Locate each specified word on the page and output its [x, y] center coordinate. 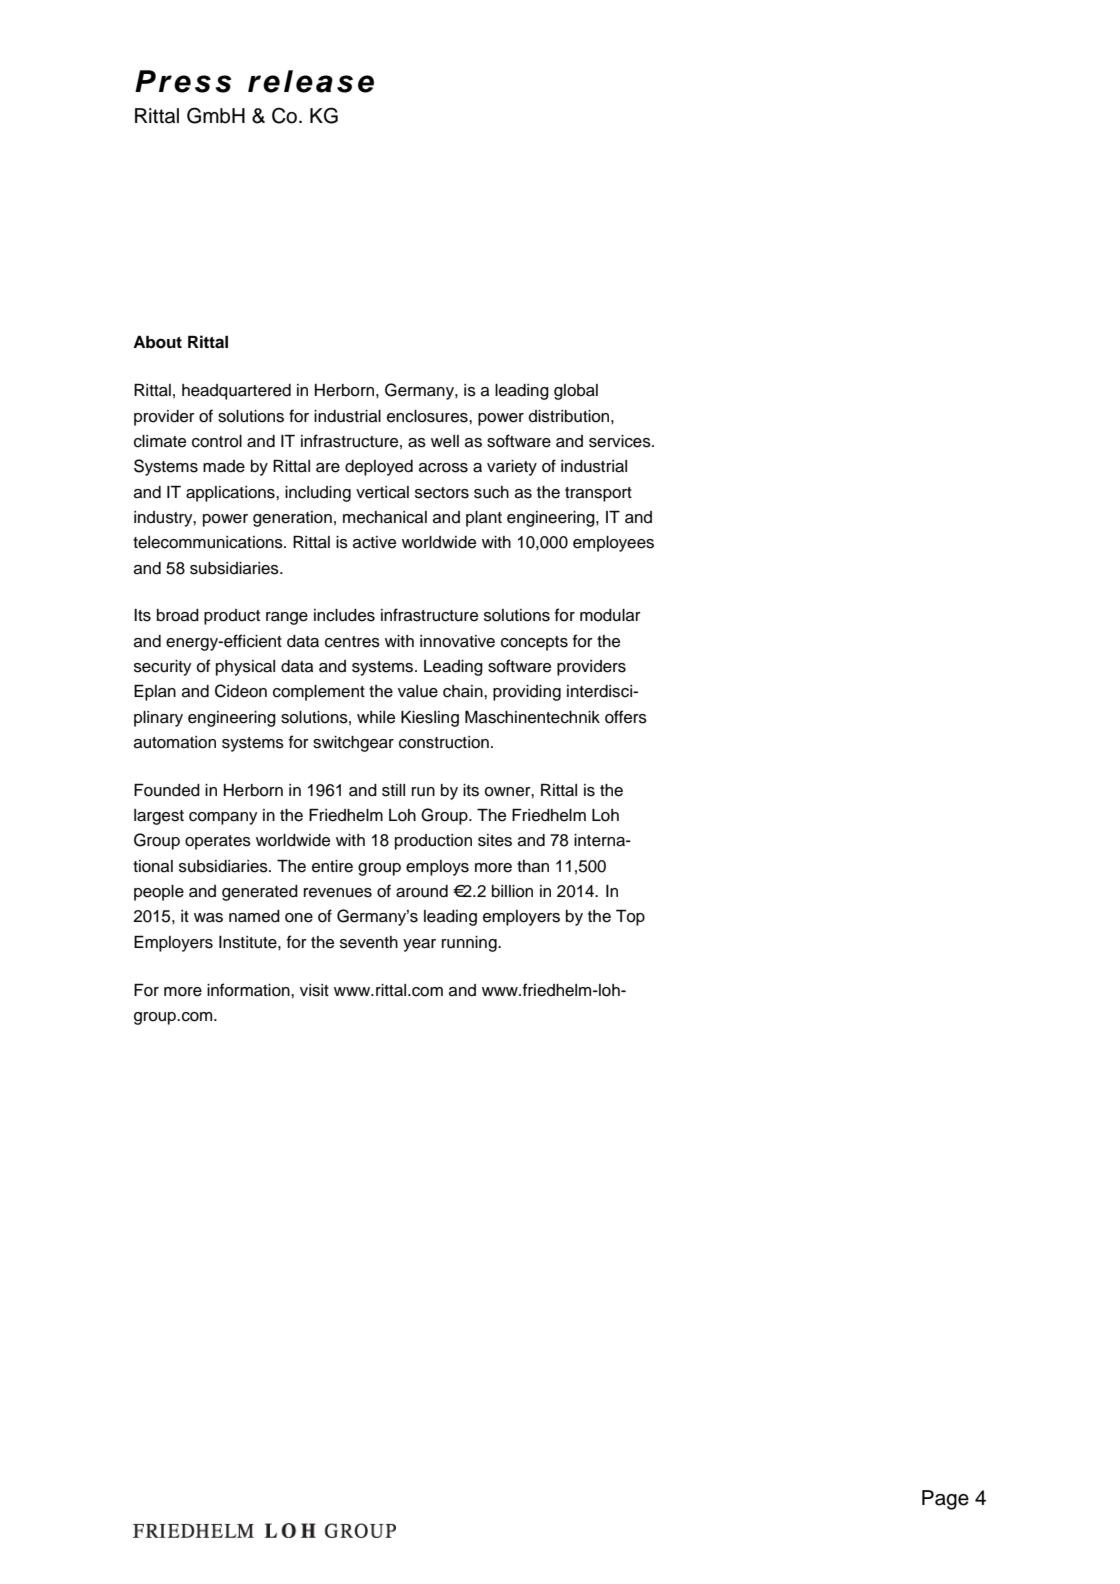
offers [626, 717]
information [249, 990]
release [311, 81]
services [621, 441]
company [223, 818]
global [576, 392]
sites [495, 840]
